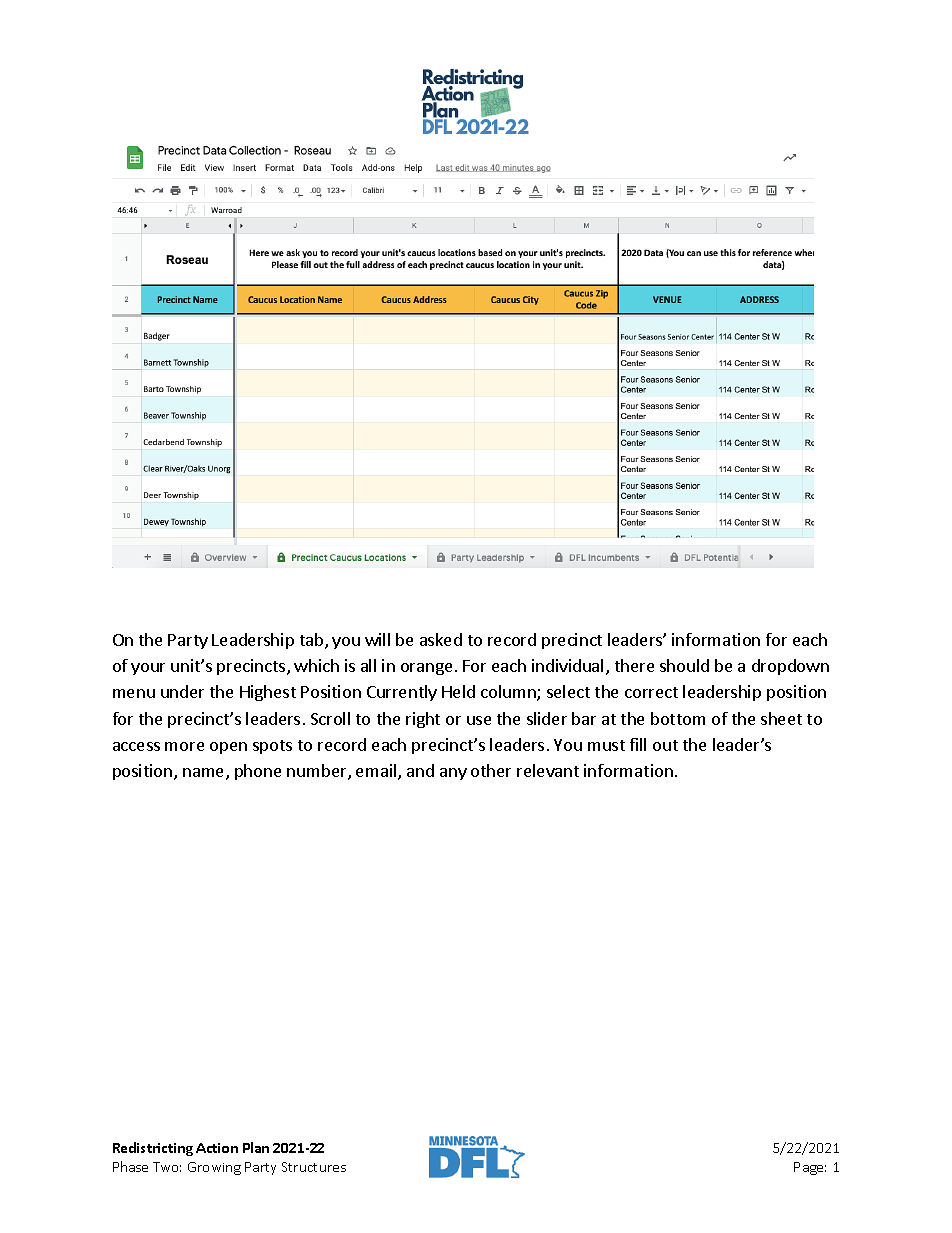  Describe the element at coordinates (491, 770) in the image. I see `other` at that location.
